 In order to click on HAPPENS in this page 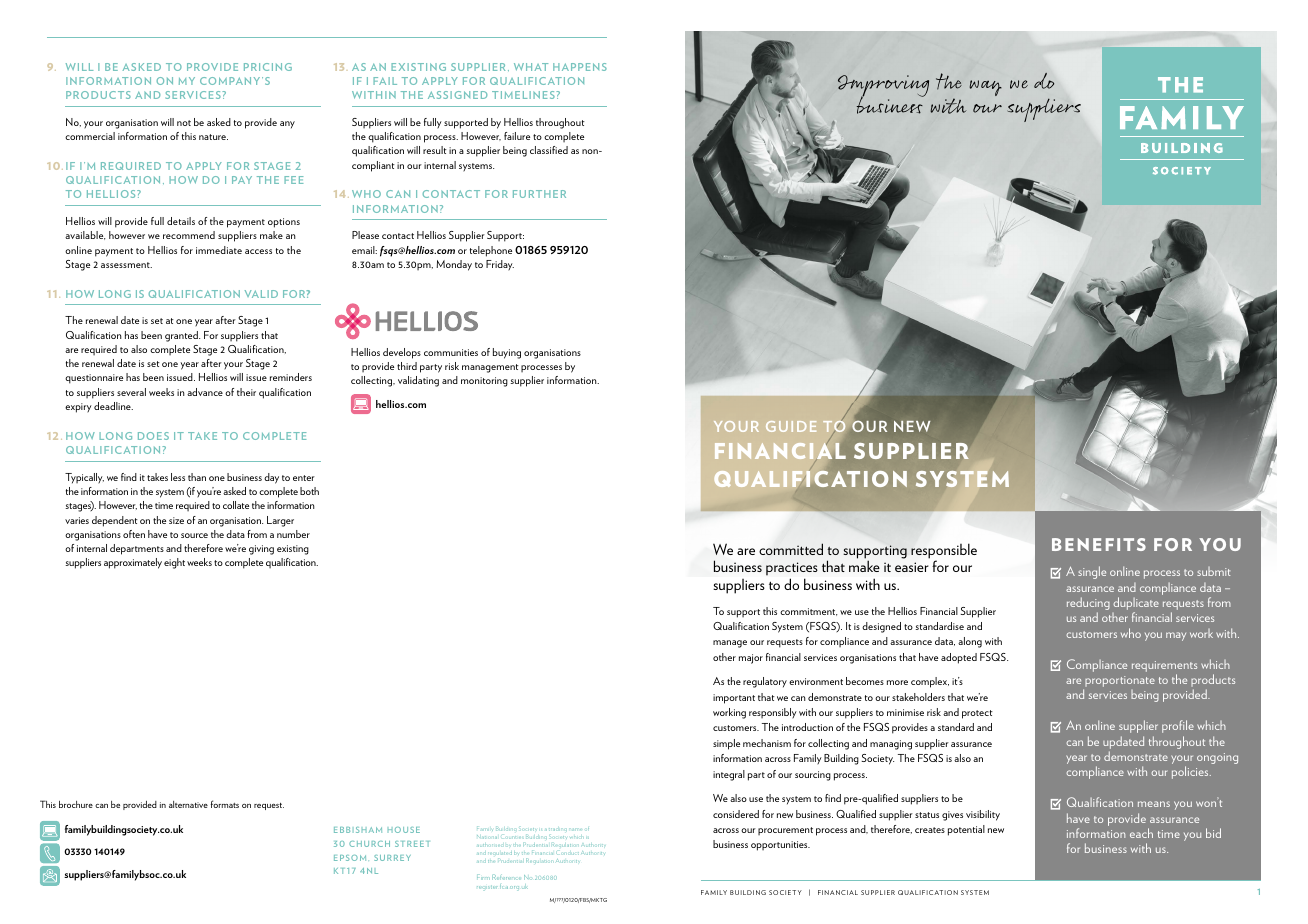, I will do `click(580, 67)`.
